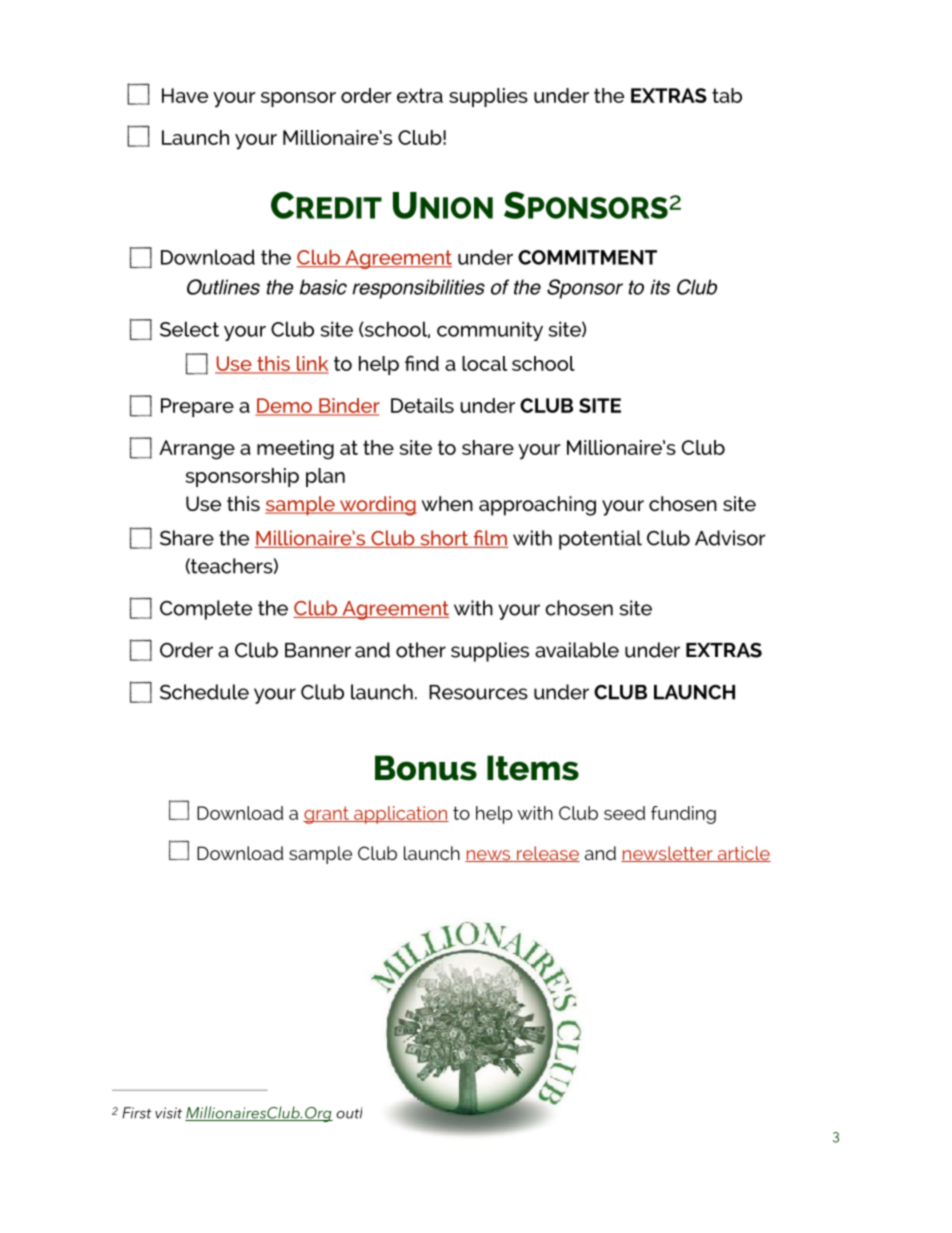  I want to click on visit, so click(168, 1113).
